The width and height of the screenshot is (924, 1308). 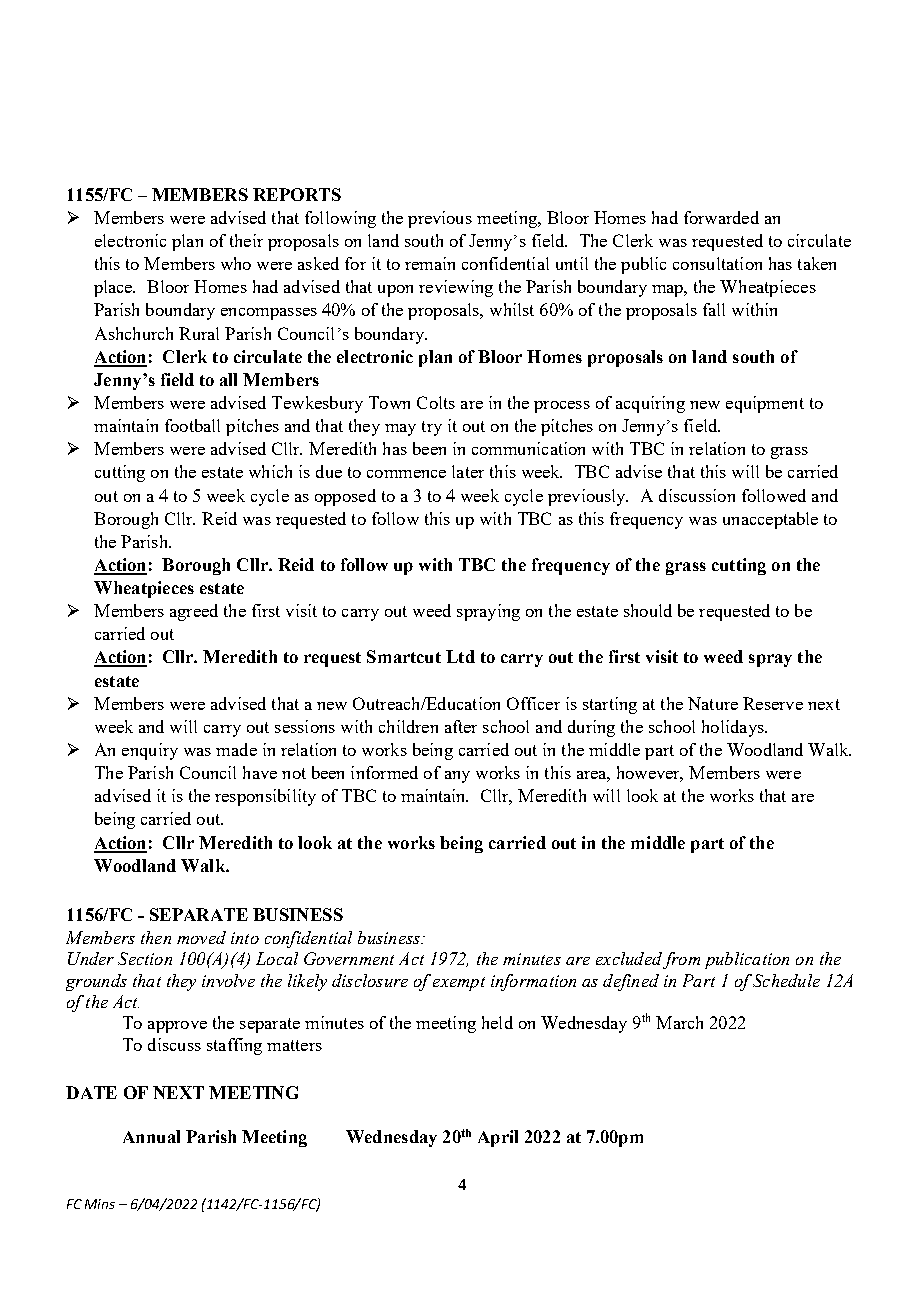 What do you see at coordinates (151, 1136) in the screenshot?
I see `Annual` at bounding box center [151, 1136].
